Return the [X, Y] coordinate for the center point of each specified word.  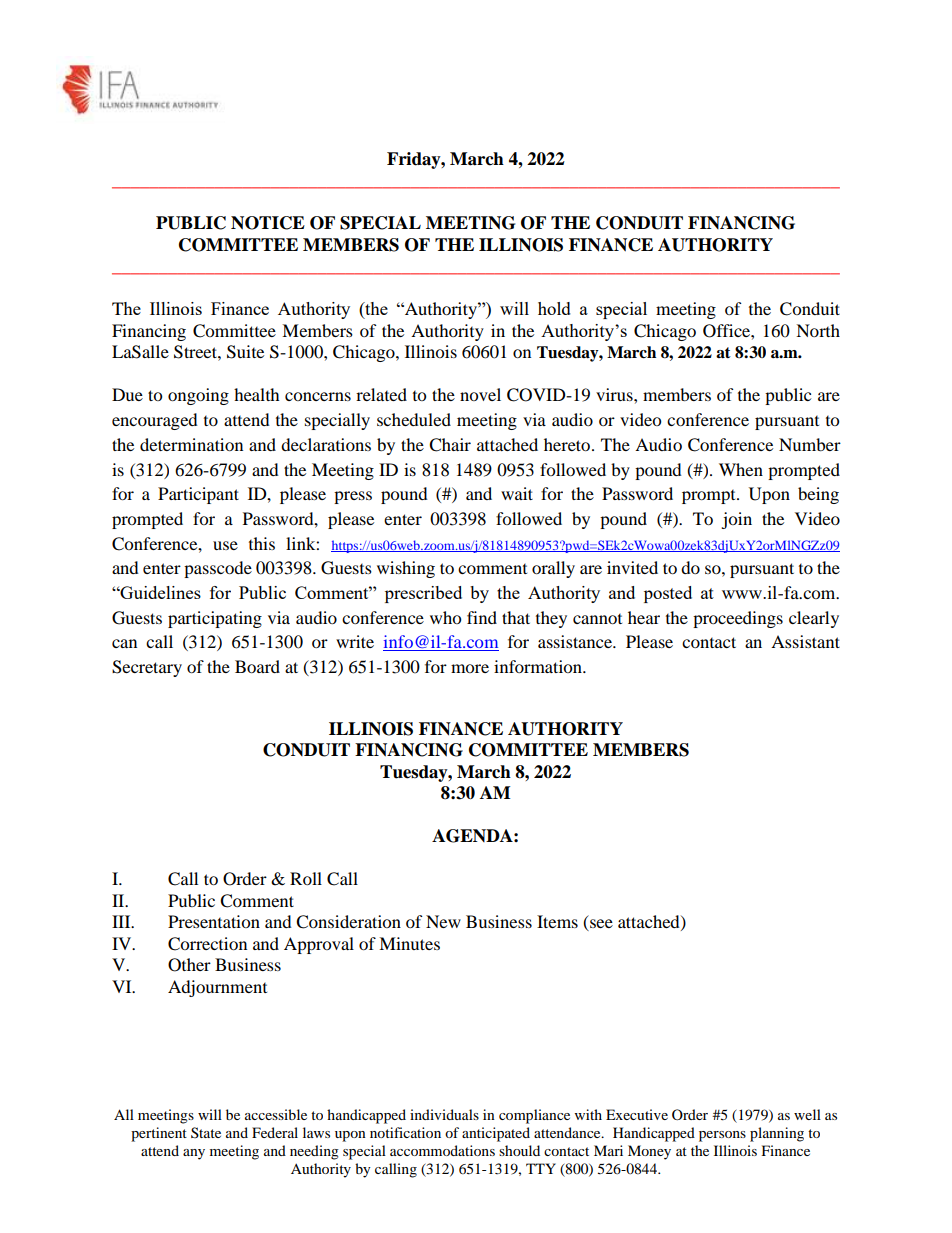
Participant [198, 495]
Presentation [214, 921]
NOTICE [268, 223]
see [600, 925]
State [206, 1132]
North [818, 330]
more [470, 668]
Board [257, 666]
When [741, 469]
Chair [450, 445]
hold [554, 308]
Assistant [805, 641]
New [443, 921]
